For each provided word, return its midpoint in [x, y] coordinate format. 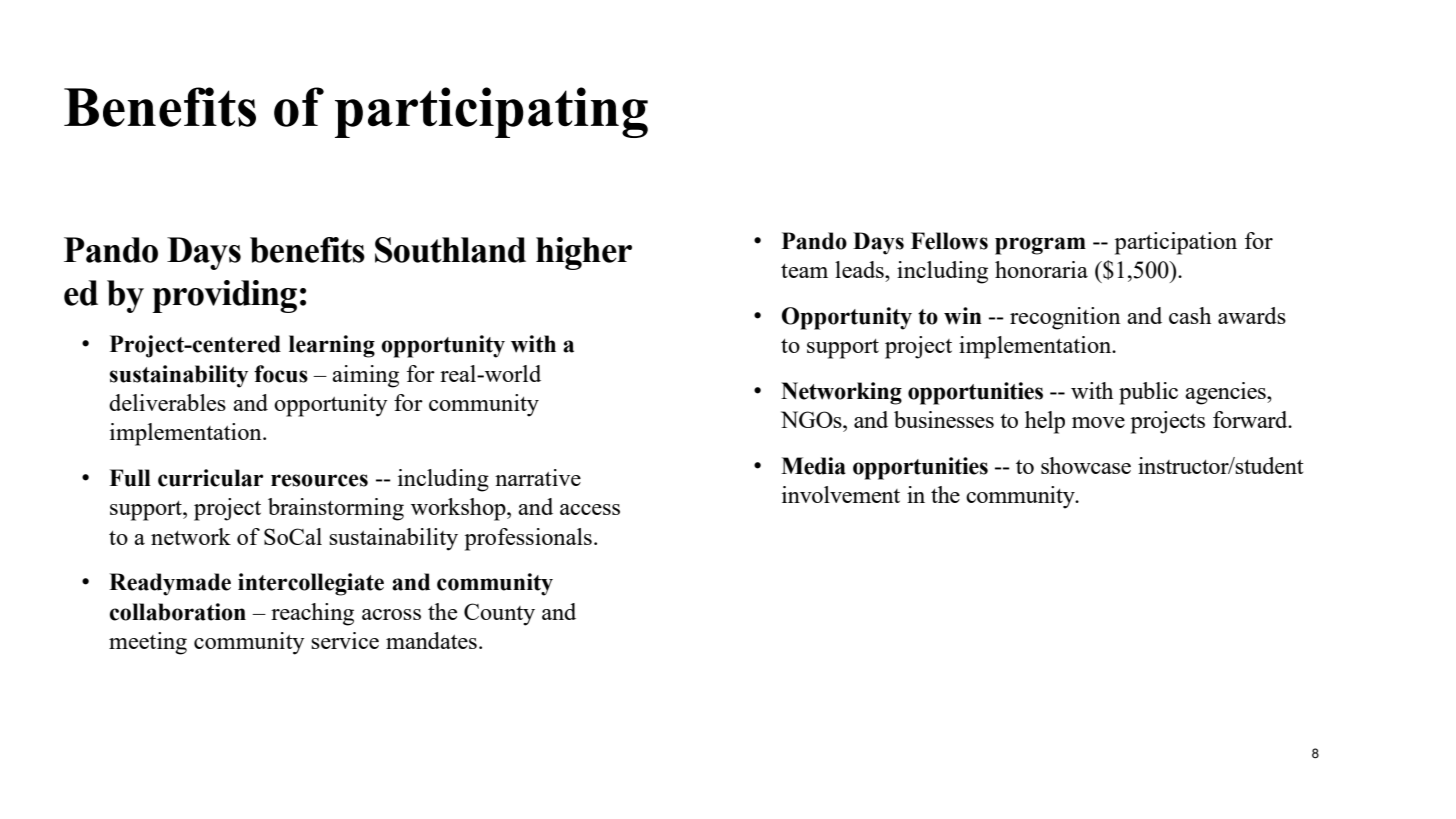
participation [1176, 243]
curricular [210, 478]
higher [584, 253]
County [499, 614]
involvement [841, 494]
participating [491, 112]
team [804, 271]
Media [813, 466]
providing [224, 296]
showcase [1086, 465]
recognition [1065, 318]
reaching [312, 614]
